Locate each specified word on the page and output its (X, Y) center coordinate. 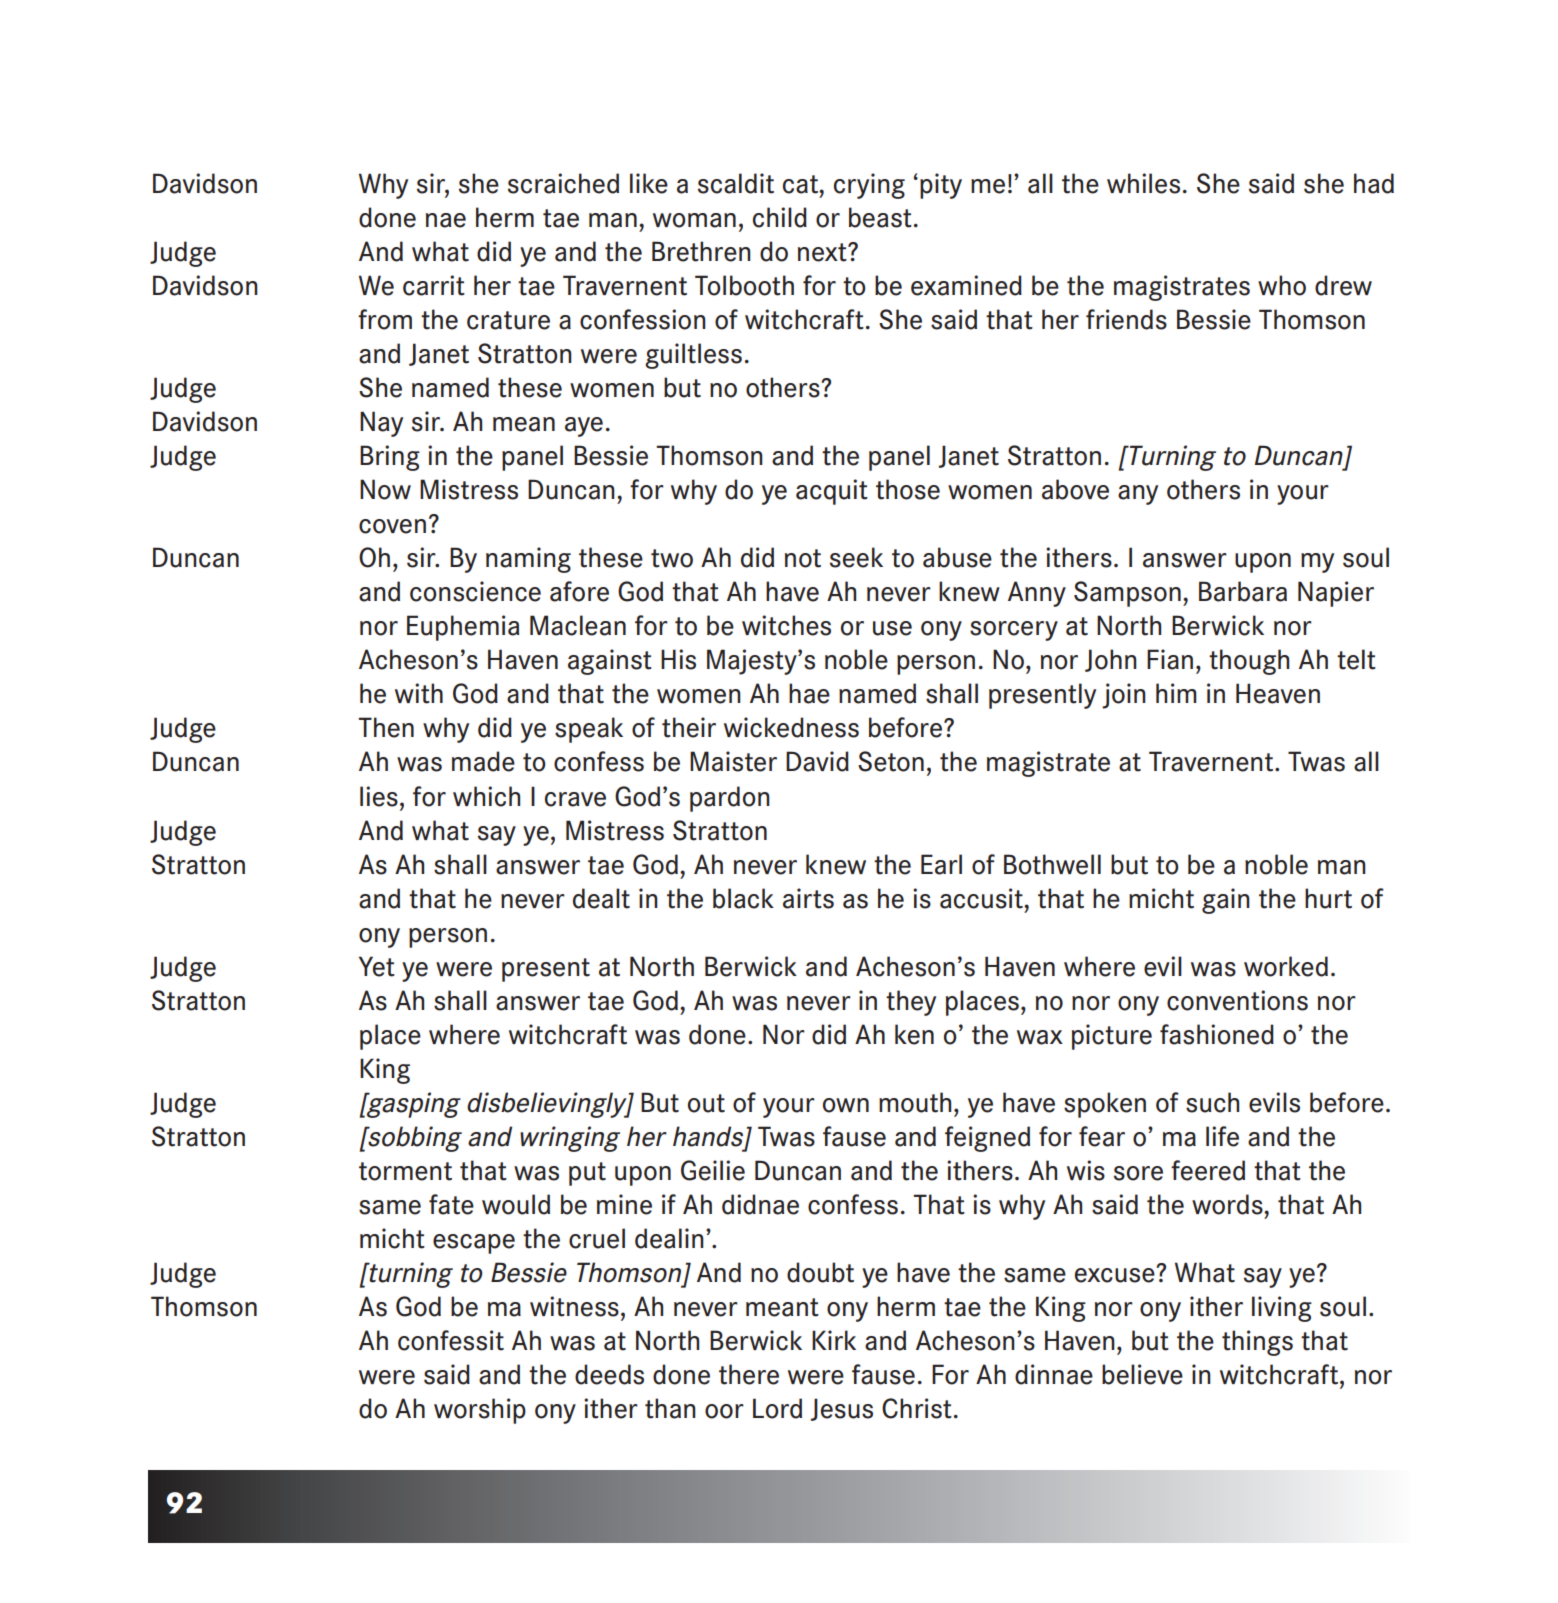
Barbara (1243, 591)
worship (480, 1411)
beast (880, 217)
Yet (377, 966)
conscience (475, 591)
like (649, 183)
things (1257, 1343)
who (1282, 285)
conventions (1237, 1000)
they (911, 1003)
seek (856, 557)
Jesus (842, 1409)
